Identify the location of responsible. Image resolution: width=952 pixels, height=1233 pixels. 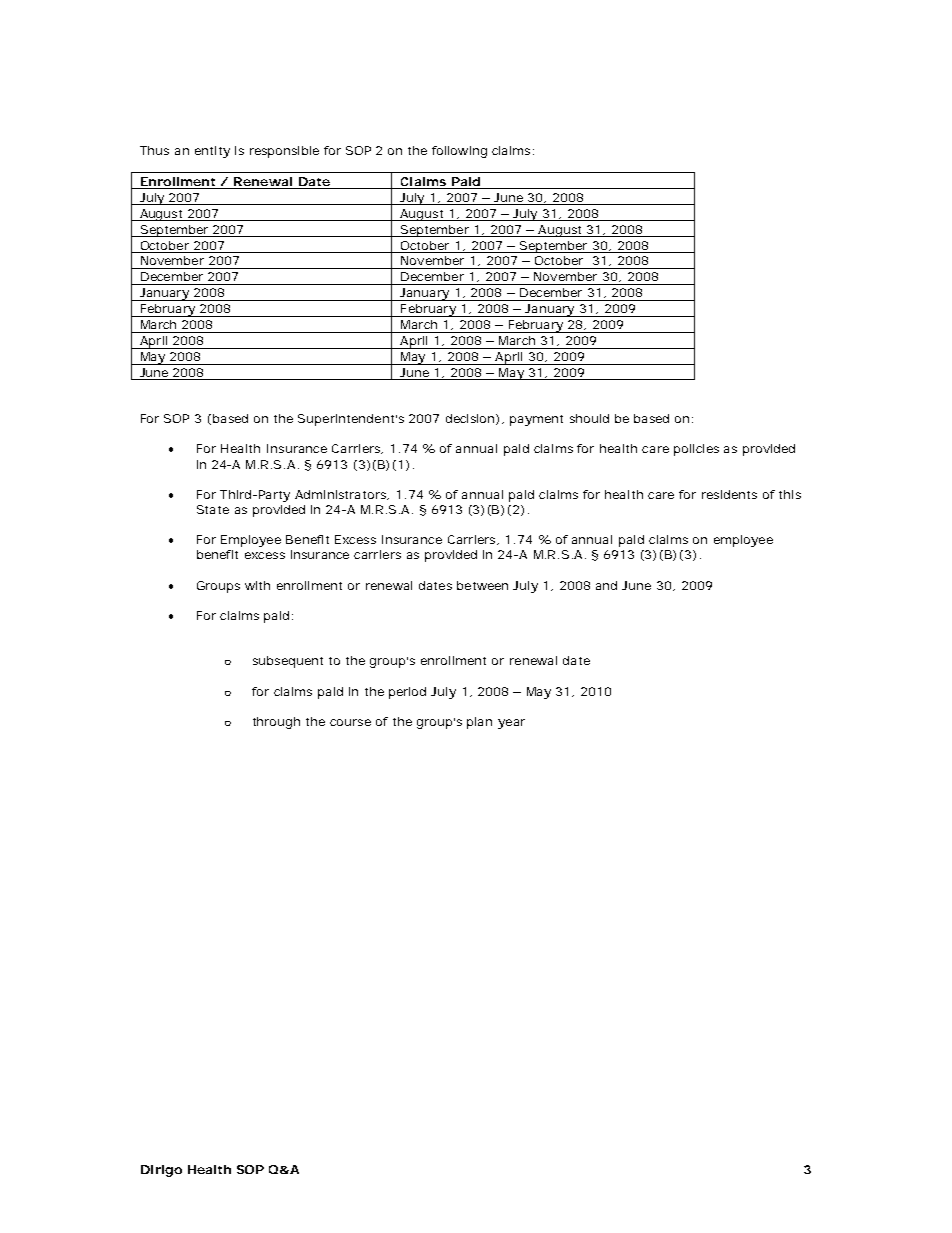
(284, 152).
